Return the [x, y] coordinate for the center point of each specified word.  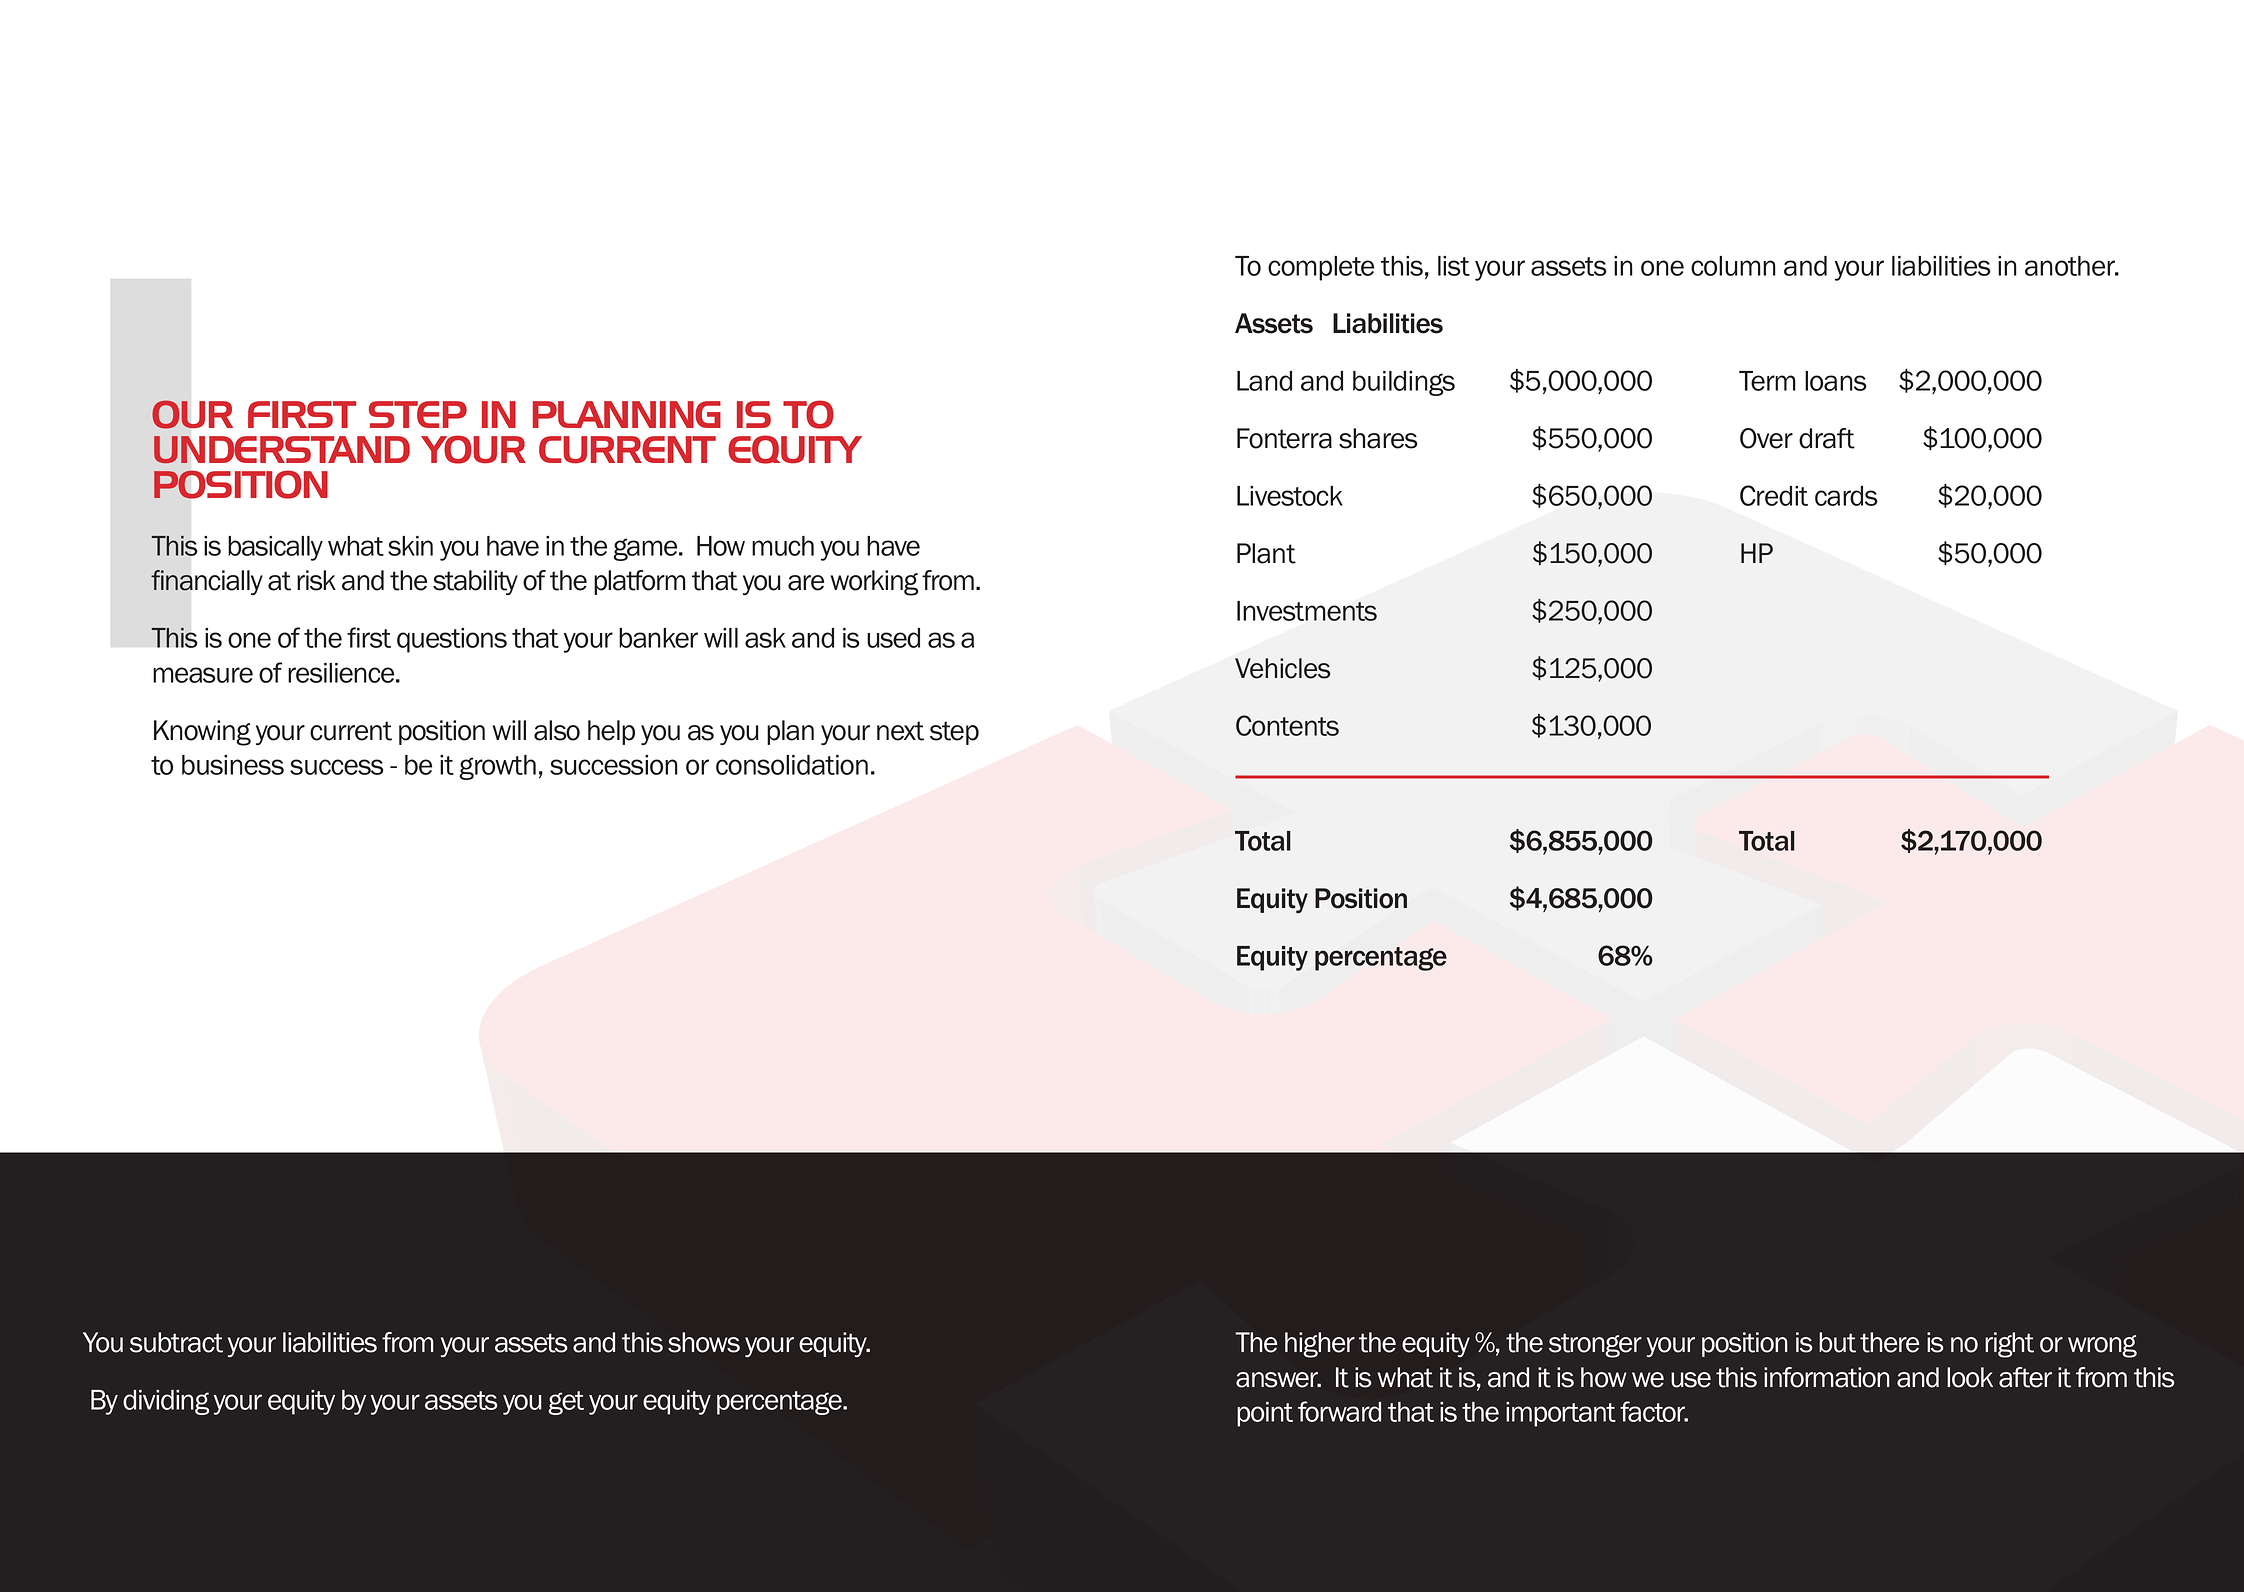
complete [1321, 268]
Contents [1287, 725]
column [1733, 266]
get [566, 1403]
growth [497, 767]
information [1827, 1377]
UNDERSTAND [282, 450]
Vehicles [1282, 668]
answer [1278, 1380]
